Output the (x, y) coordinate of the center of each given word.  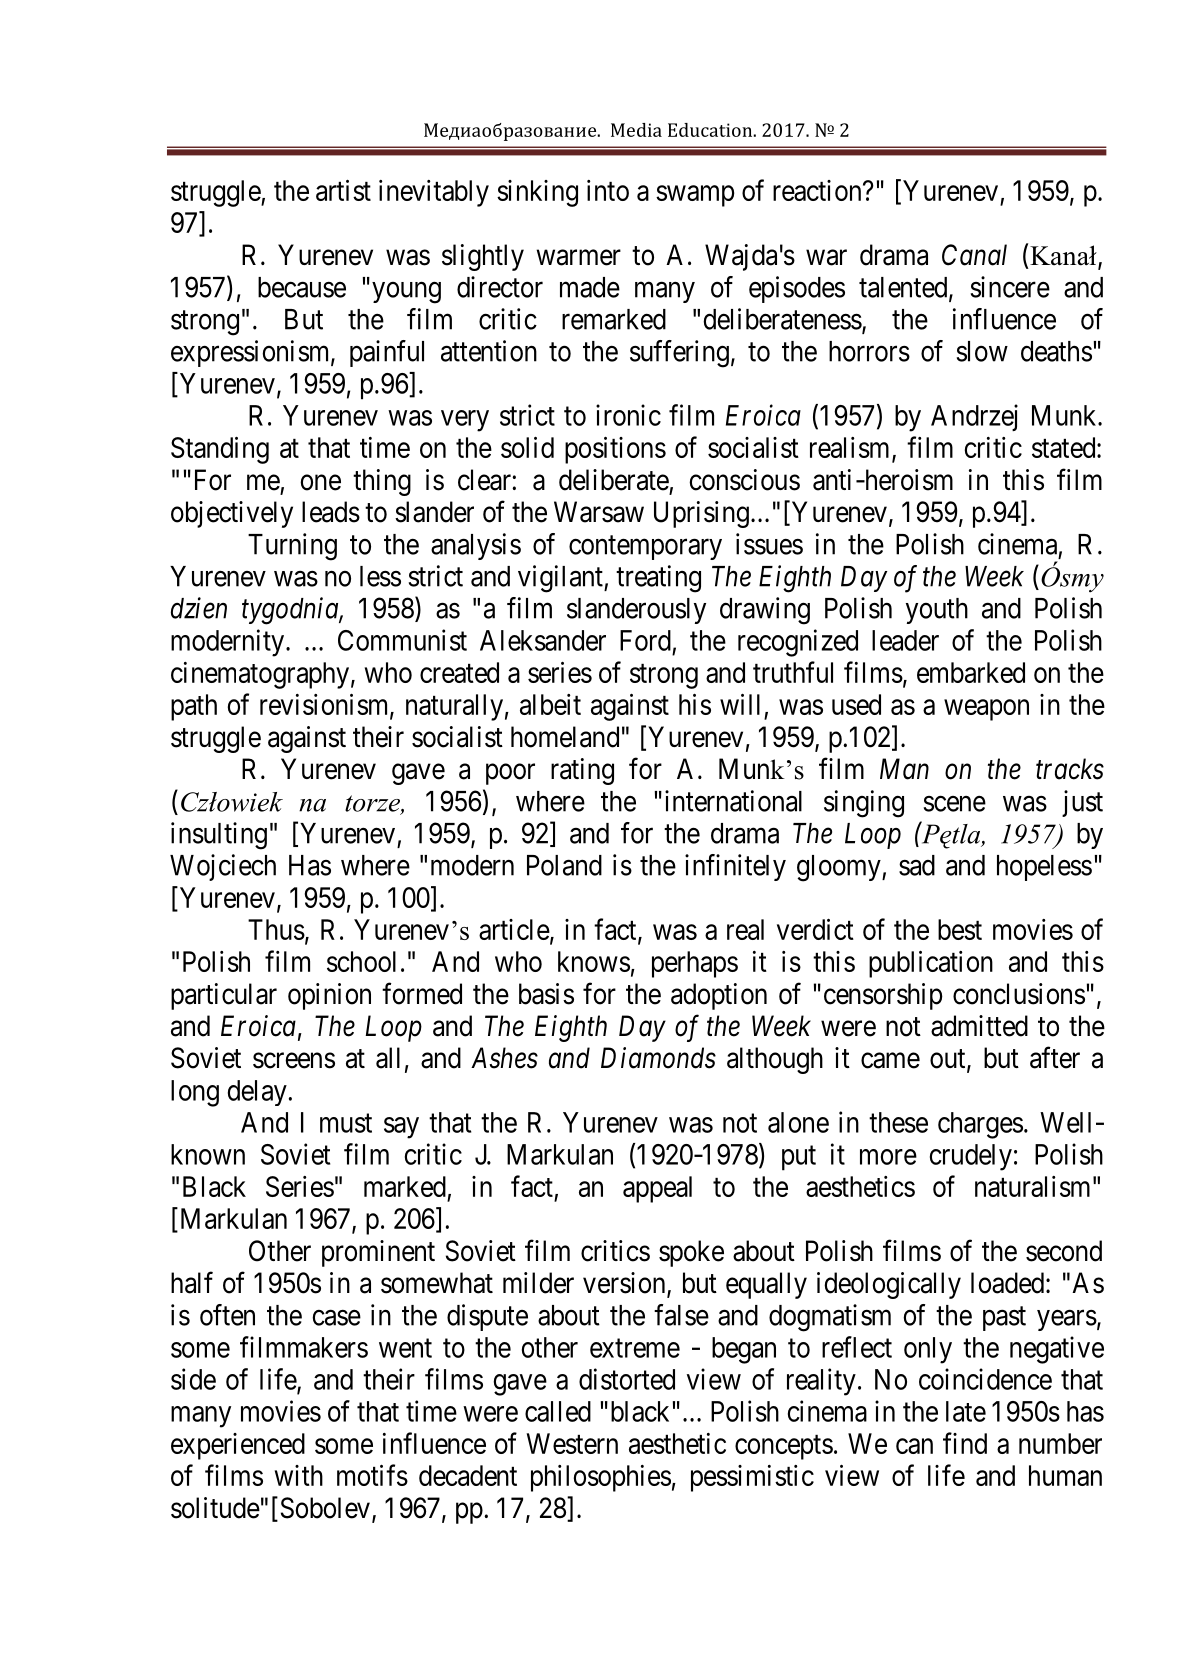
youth (937, 611)
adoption (719, 996)
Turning (292, 547)
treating (658, 579)
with (299, 1475)
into (608, 190)
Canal (974, 255)
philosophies (601, 1478)
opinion (329, 996)
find (965, 1443)
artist (343, 190)
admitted (979, 1026)
